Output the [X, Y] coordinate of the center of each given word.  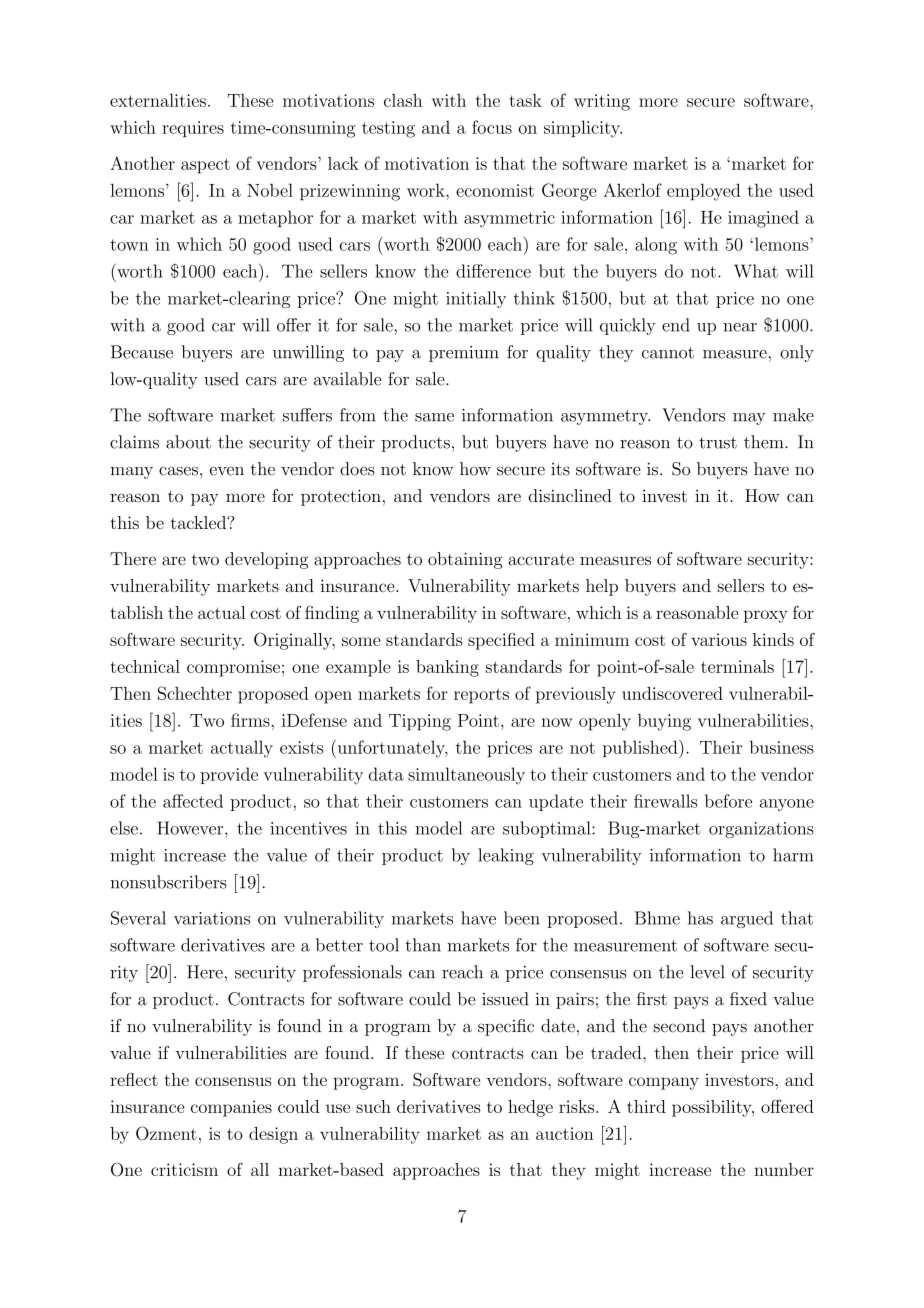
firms [251, 720]
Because [142, 352]
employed [704, 192]
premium [464, 354]
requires [193, 129]
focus [492, 127]
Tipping [420, 722]
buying [664, 722]
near [740, 327]
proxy [765, 616]
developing [266, 560]
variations [212, 918]
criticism [184, 1169]
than [423, 945]
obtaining [465, 560]
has [700, 918]
